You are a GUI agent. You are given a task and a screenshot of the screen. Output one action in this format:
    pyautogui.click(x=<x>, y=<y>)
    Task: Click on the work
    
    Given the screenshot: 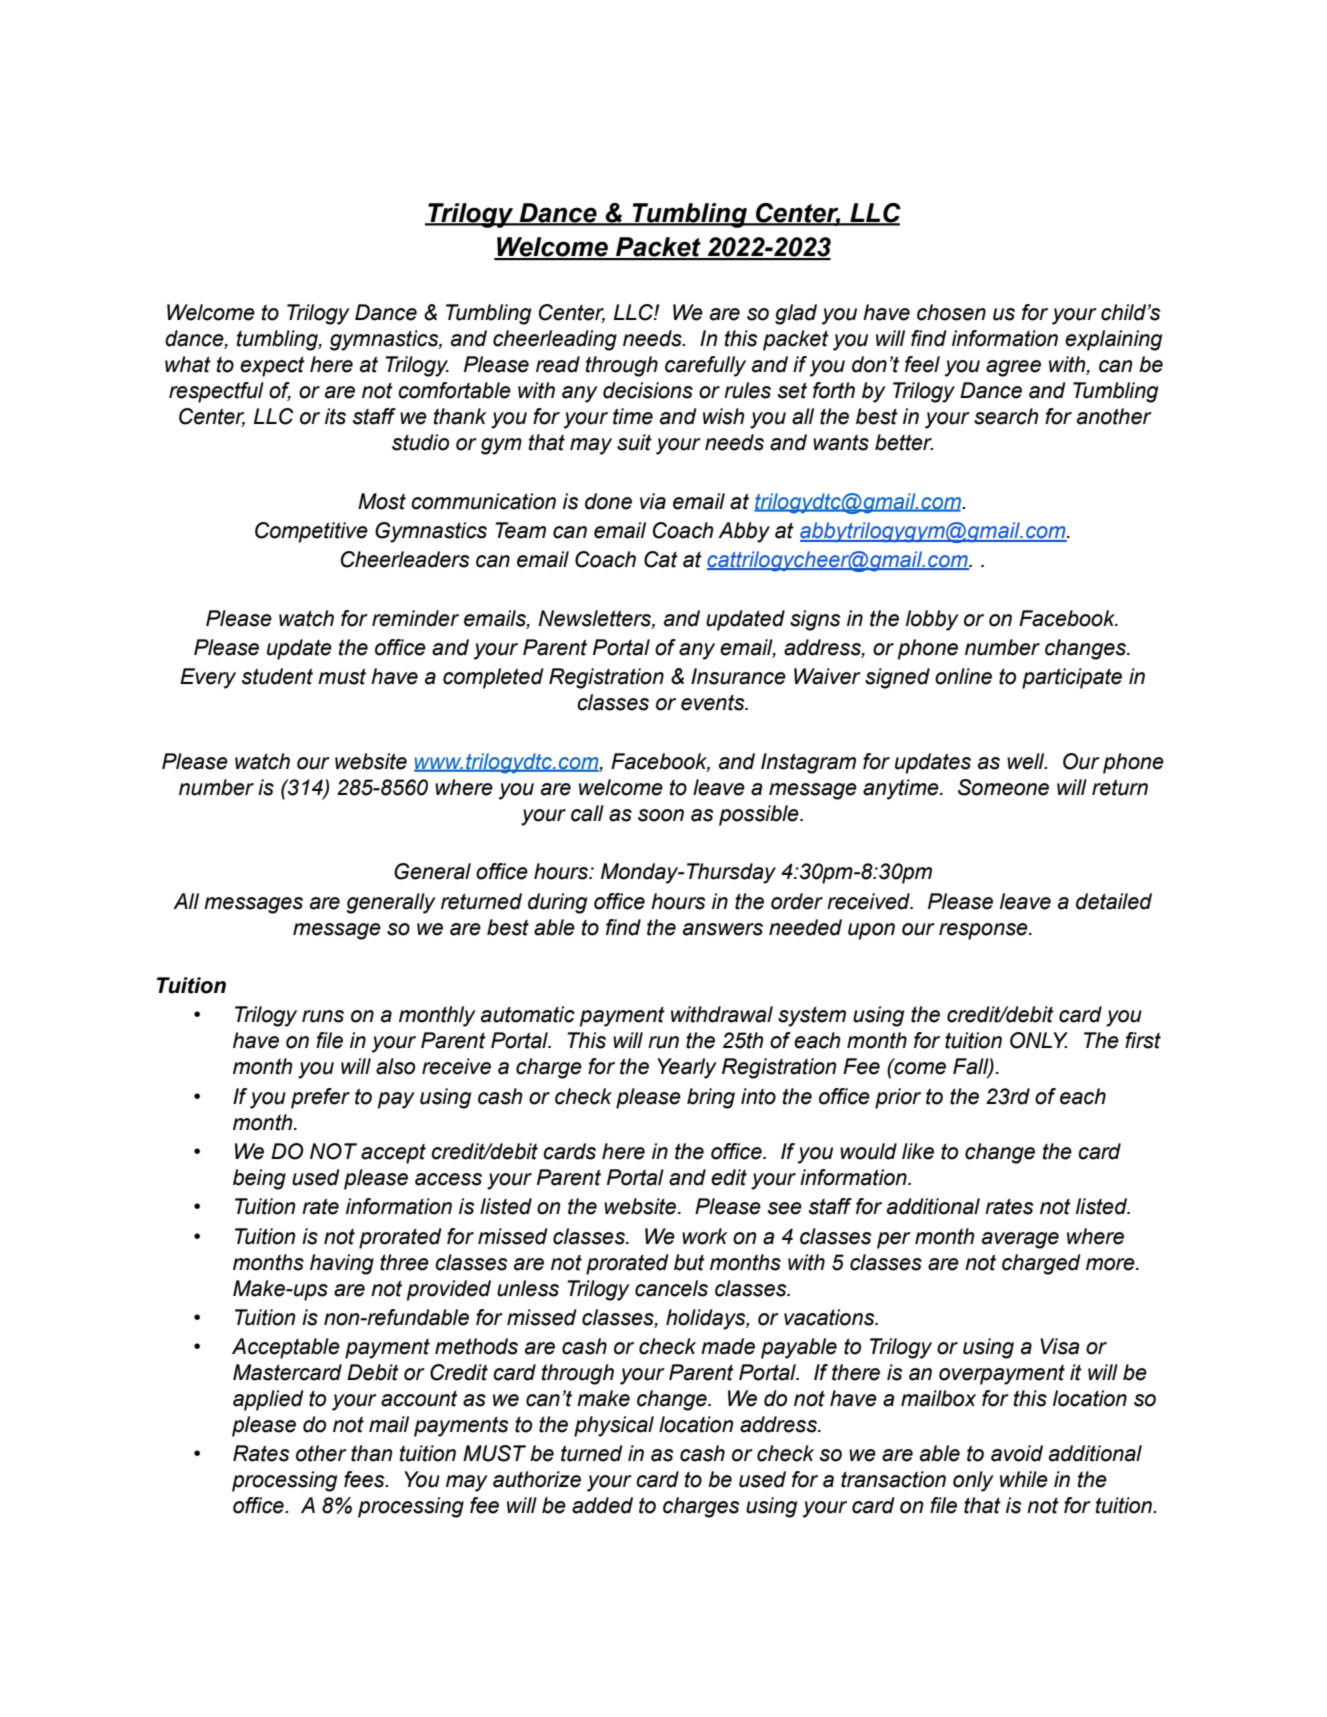 What is the action you would take?
    pyautogui.click(x=705, y=1236)
